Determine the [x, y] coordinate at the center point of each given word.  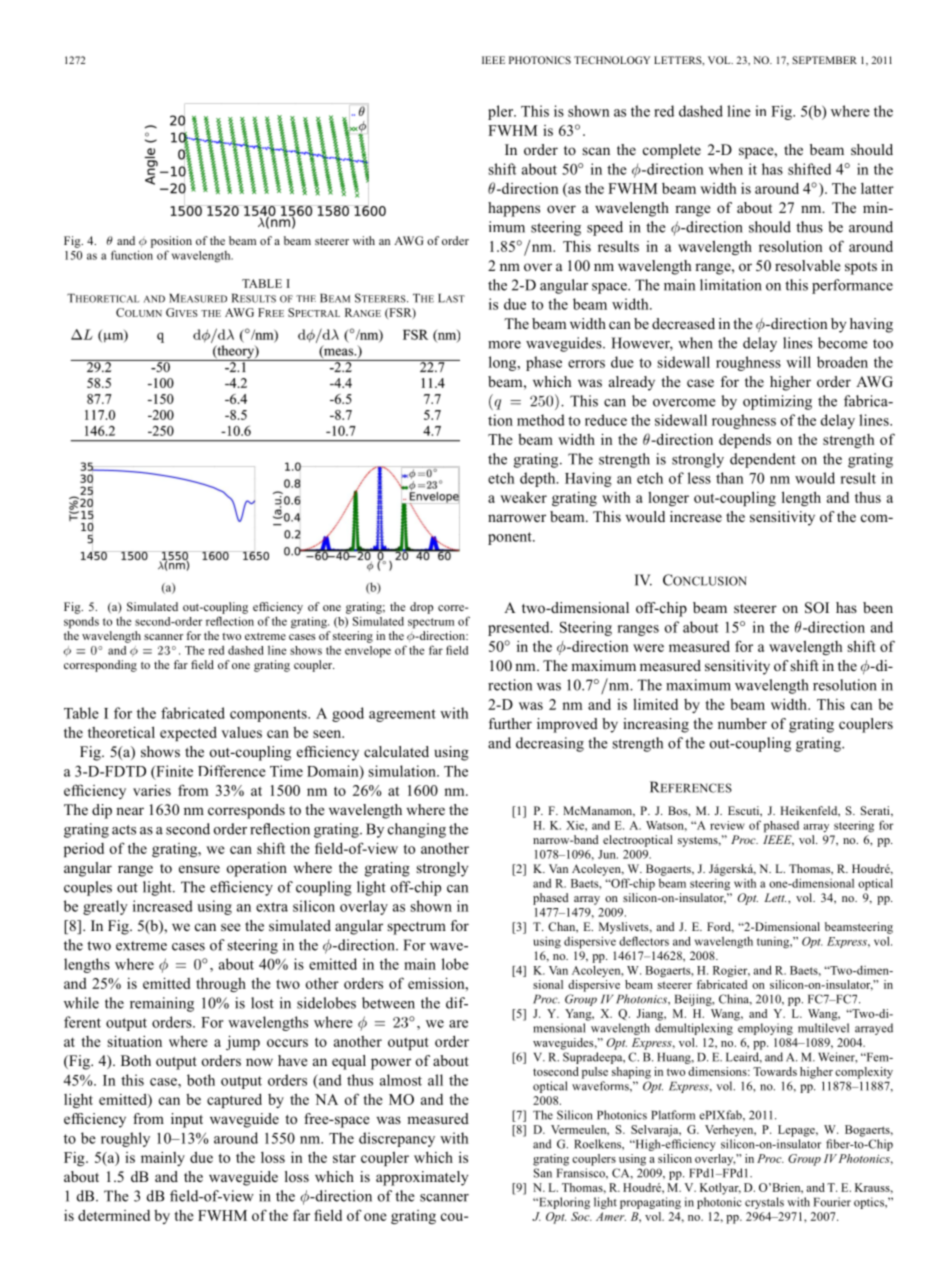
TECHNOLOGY [612, 60]
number [742, 723]
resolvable [807, 265]
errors [586, 364]
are [458, 1024]
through [221, 984]
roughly [125, 1139]
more [504, 345]
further [510, 723]
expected [188, 733]
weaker [523, 497]
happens [514, 209]
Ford [720, 927]
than [730, 478]
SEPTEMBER [824, 60]
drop [421, 608]
